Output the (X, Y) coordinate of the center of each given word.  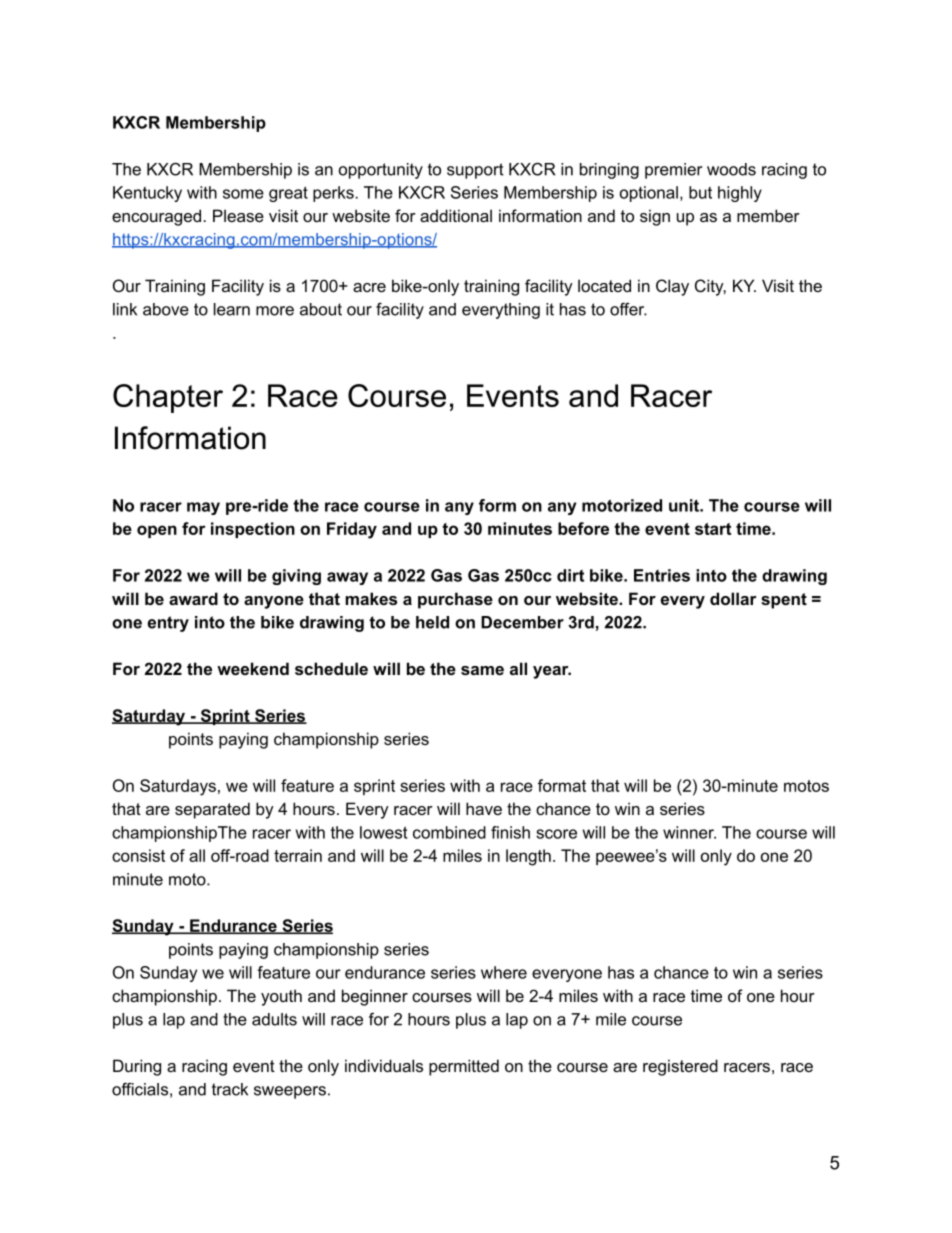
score (556, 834)
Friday (352, 530)
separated (212, 810)
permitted (464, 1067)
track (230, 1089)
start (713, 529)
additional (456, 215)
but (700, 192)
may (203, 508)
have (484, 808)
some (243, 194)
